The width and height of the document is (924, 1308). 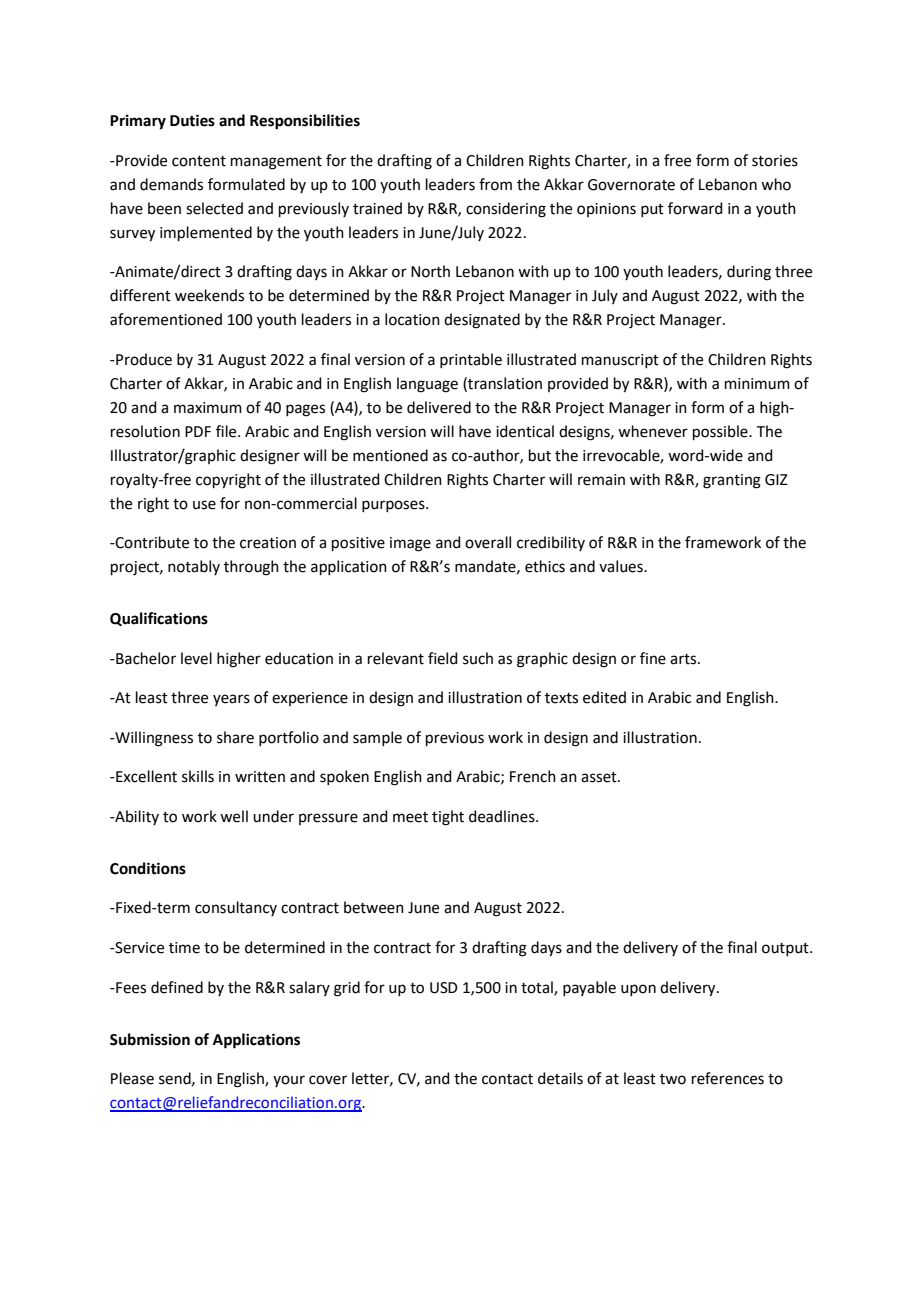 What do you see at coordinates (775, 161) in the document?
I see `stories` at bounding box center [775, 161].
